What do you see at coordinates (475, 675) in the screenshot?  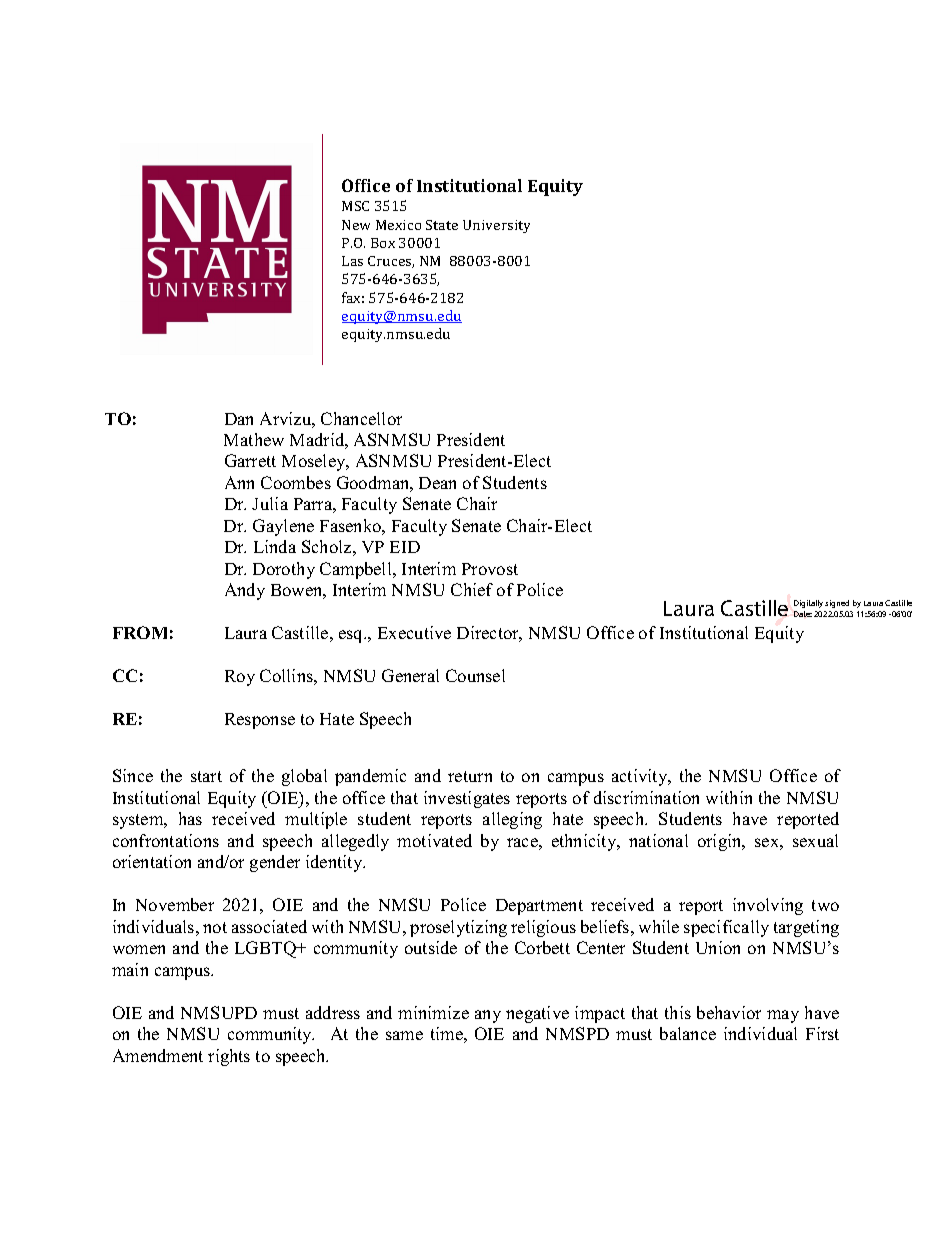 I see `Counsel` at bounding box center [475, 675].
